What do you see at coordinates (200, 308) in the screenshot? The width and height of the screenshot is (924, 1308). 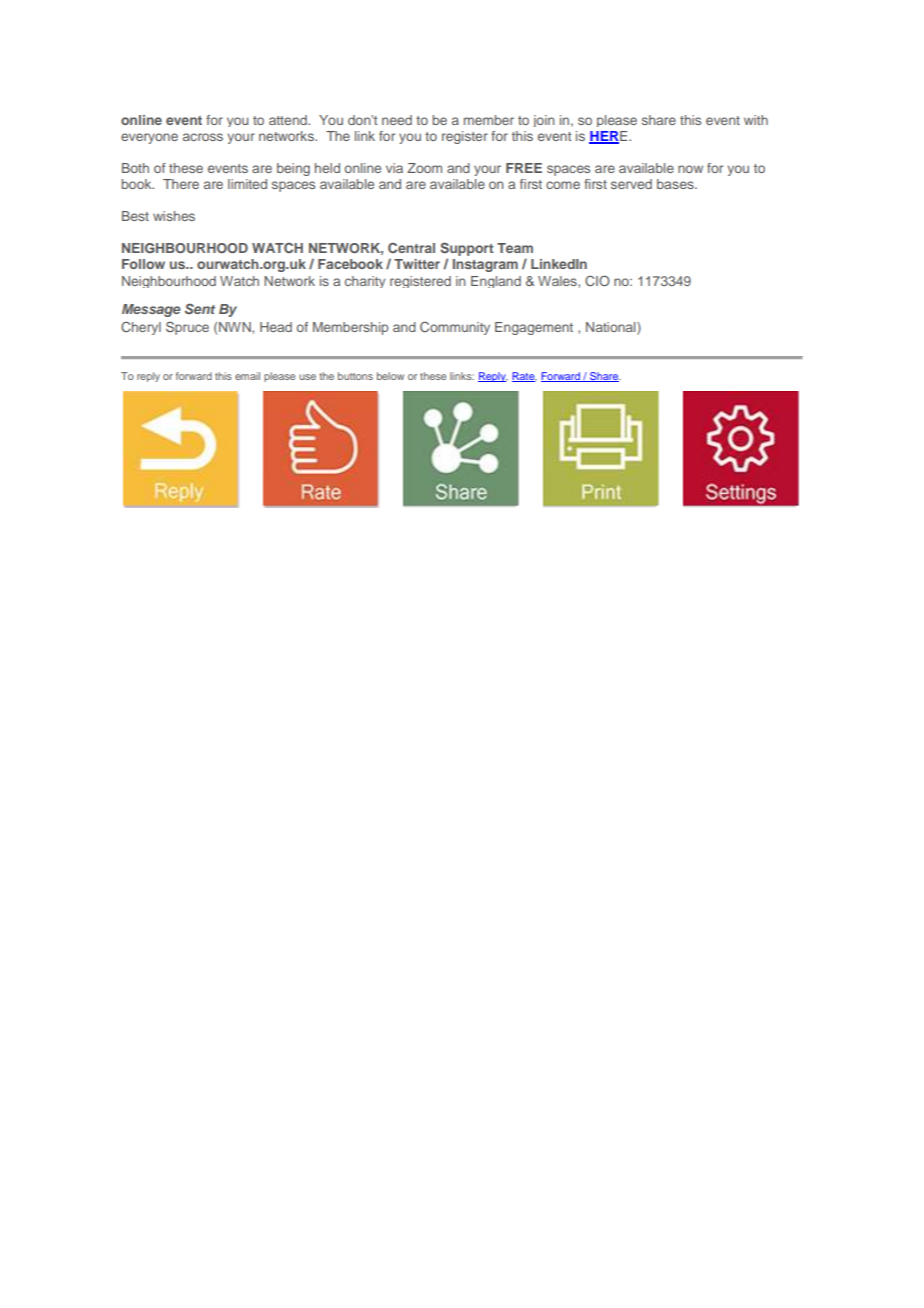 I see `Sent` at bounding box center [200, 308].
